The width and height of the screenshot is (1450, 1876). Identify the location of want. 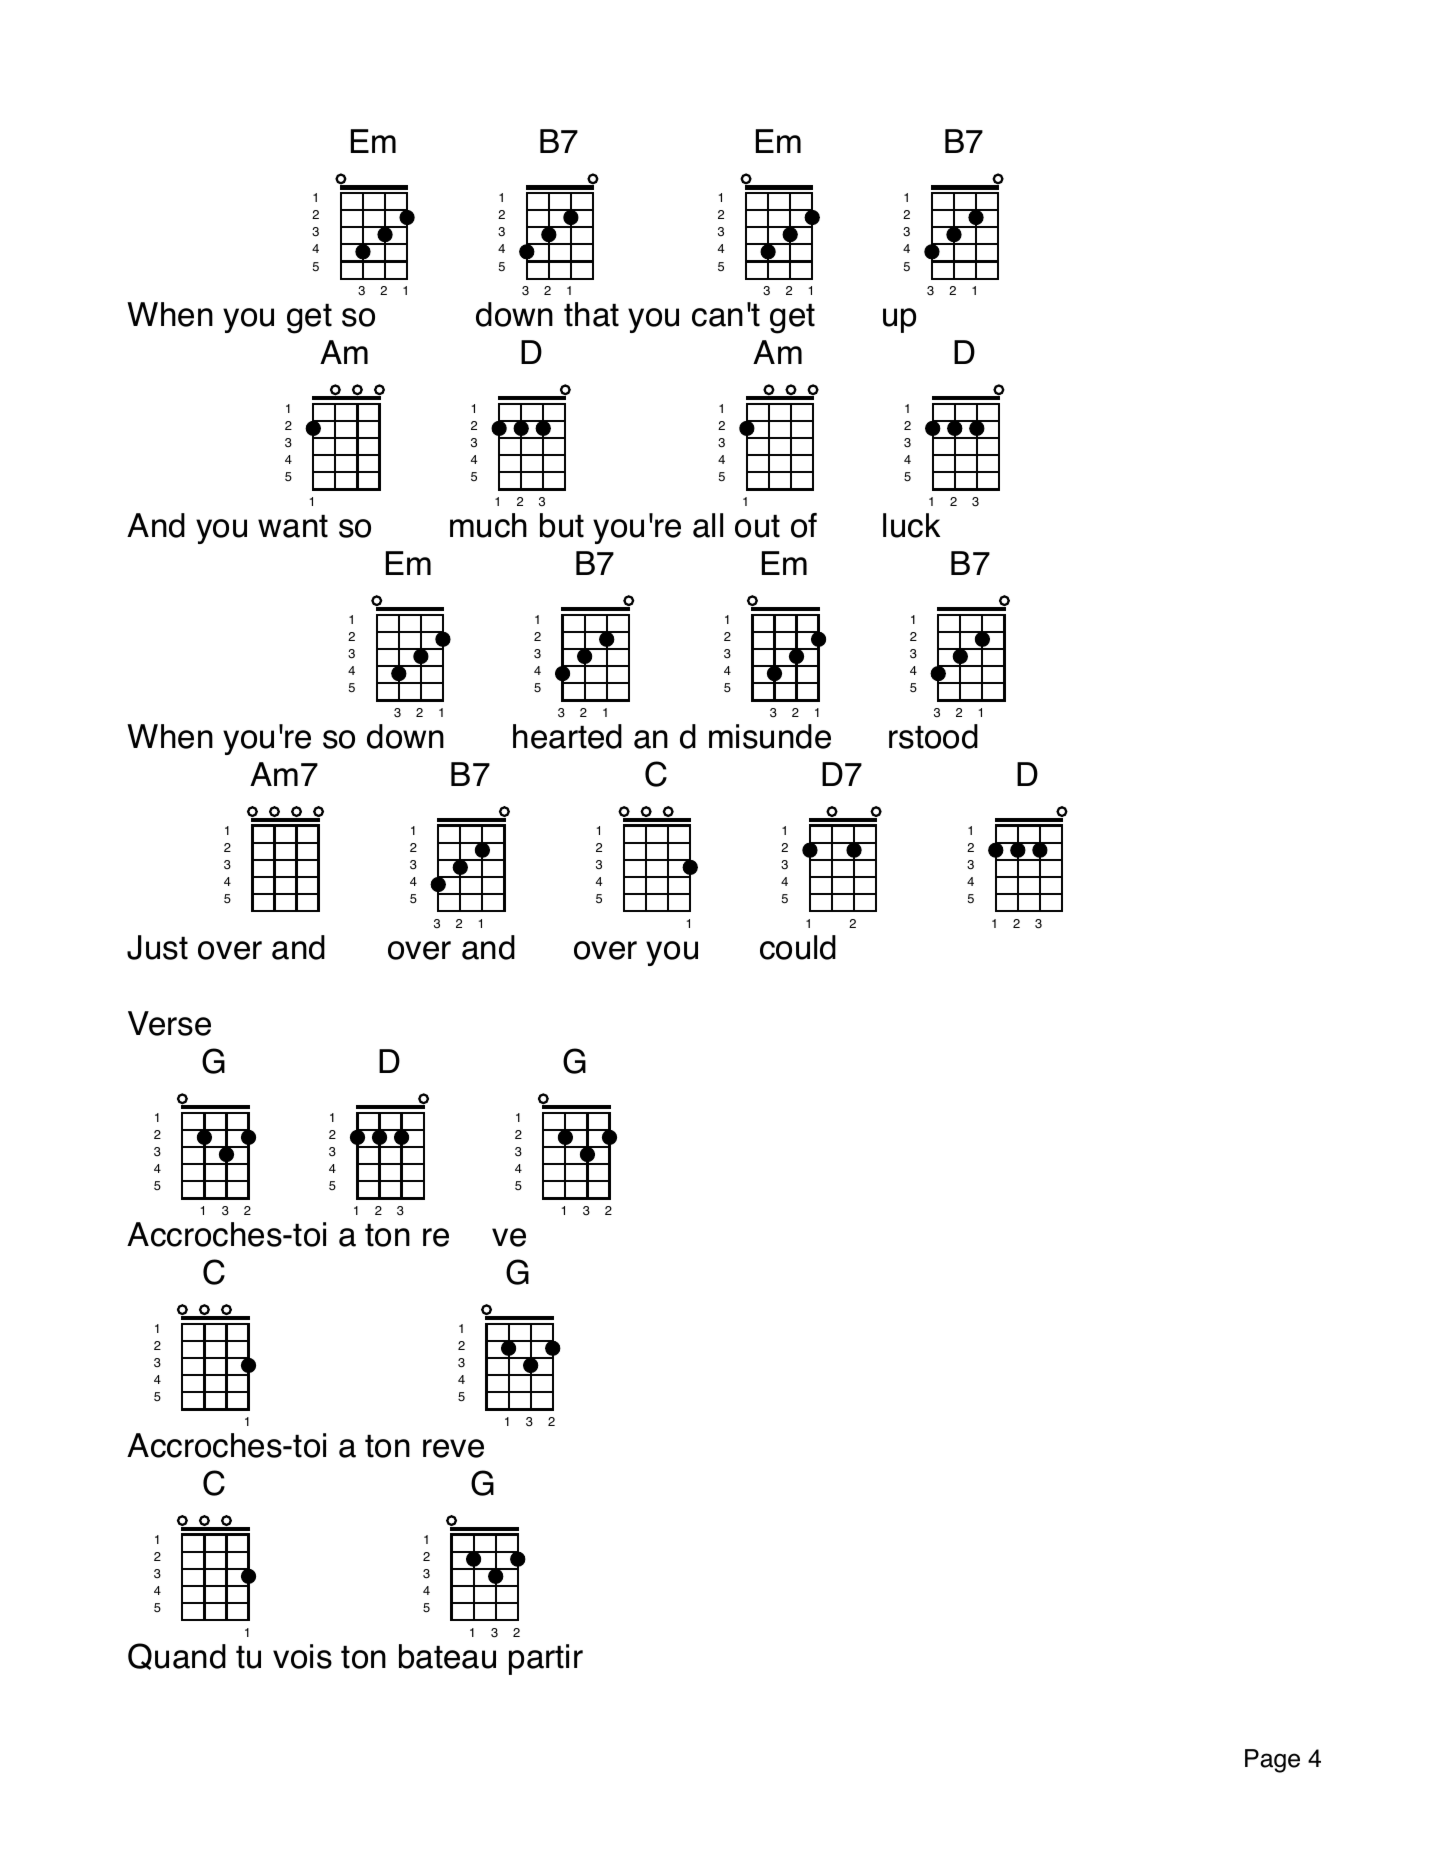
(293, 526).
